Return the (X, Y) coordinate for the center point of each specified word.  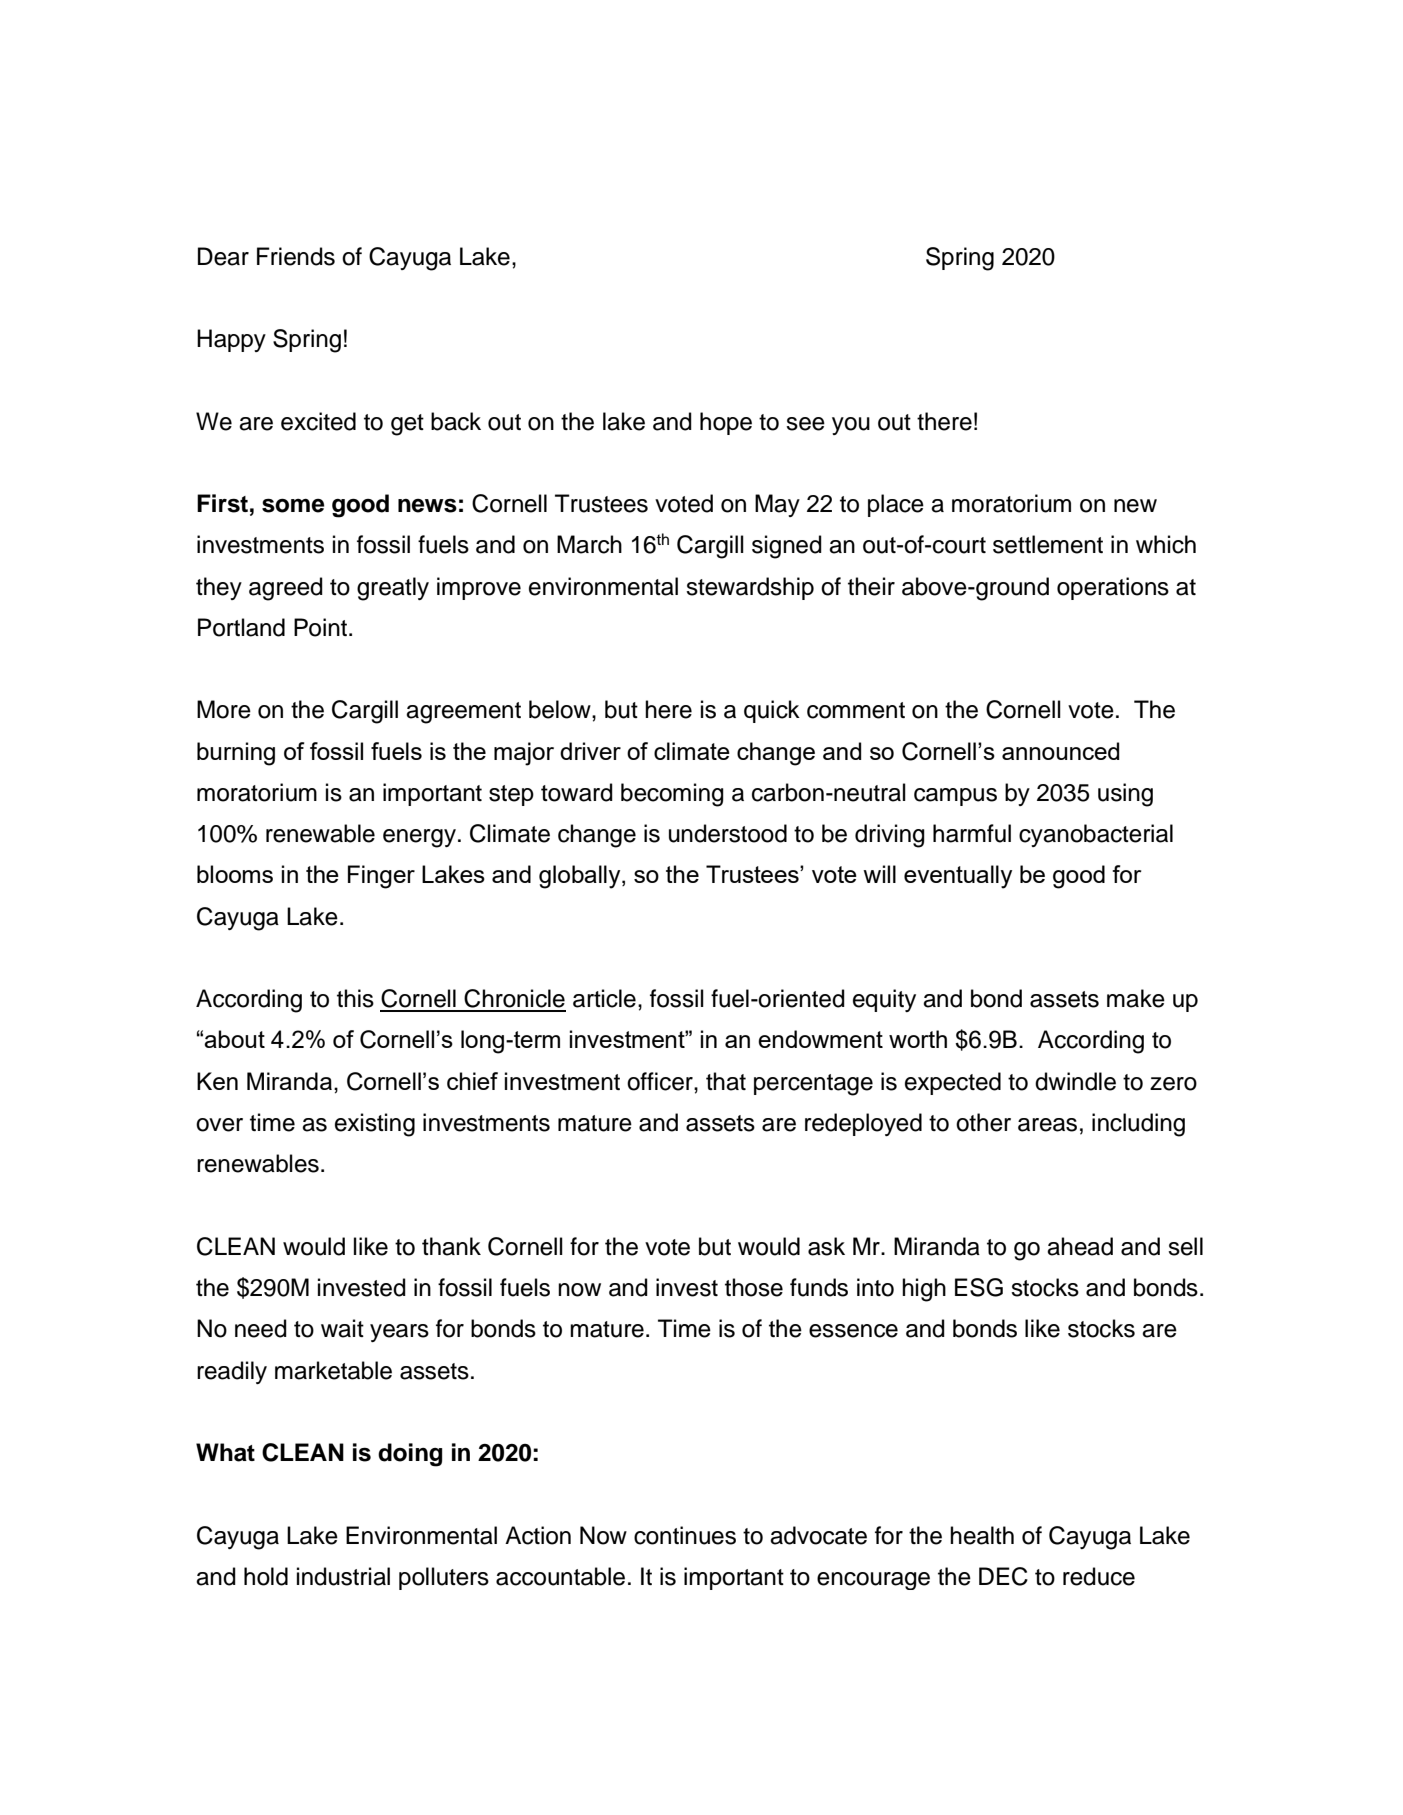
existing (375, 1125)
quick (772, 711)
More (224, 709)
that (726, 1081)
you (851, 426)
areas (1047, 1125)
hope (726, 423)
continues (685, 1535)
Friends (296, 256)
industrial (343, 1576)
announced (1060, 751)
